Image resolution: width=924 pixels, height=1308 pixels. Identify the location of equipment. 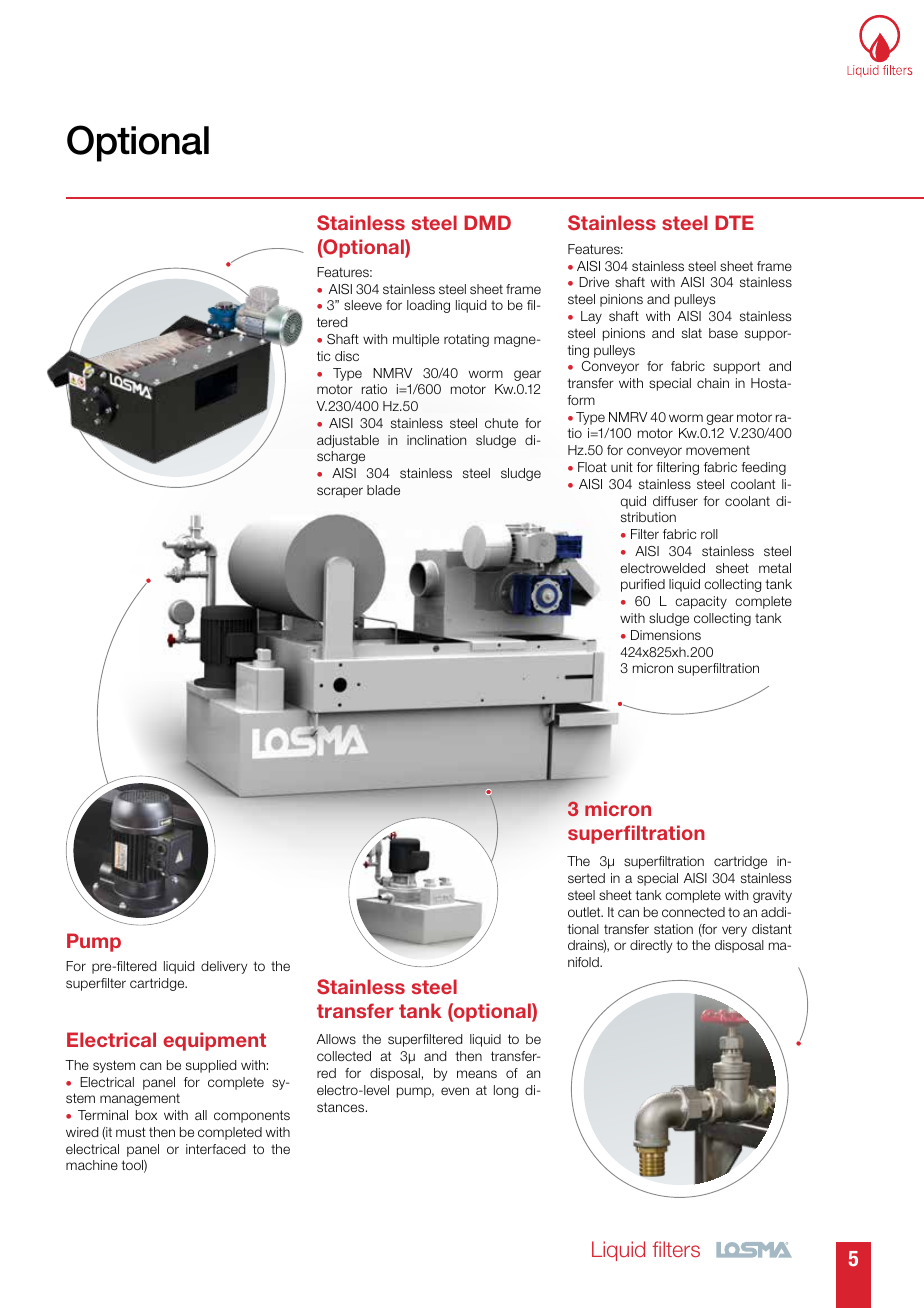
(214, 1041).
